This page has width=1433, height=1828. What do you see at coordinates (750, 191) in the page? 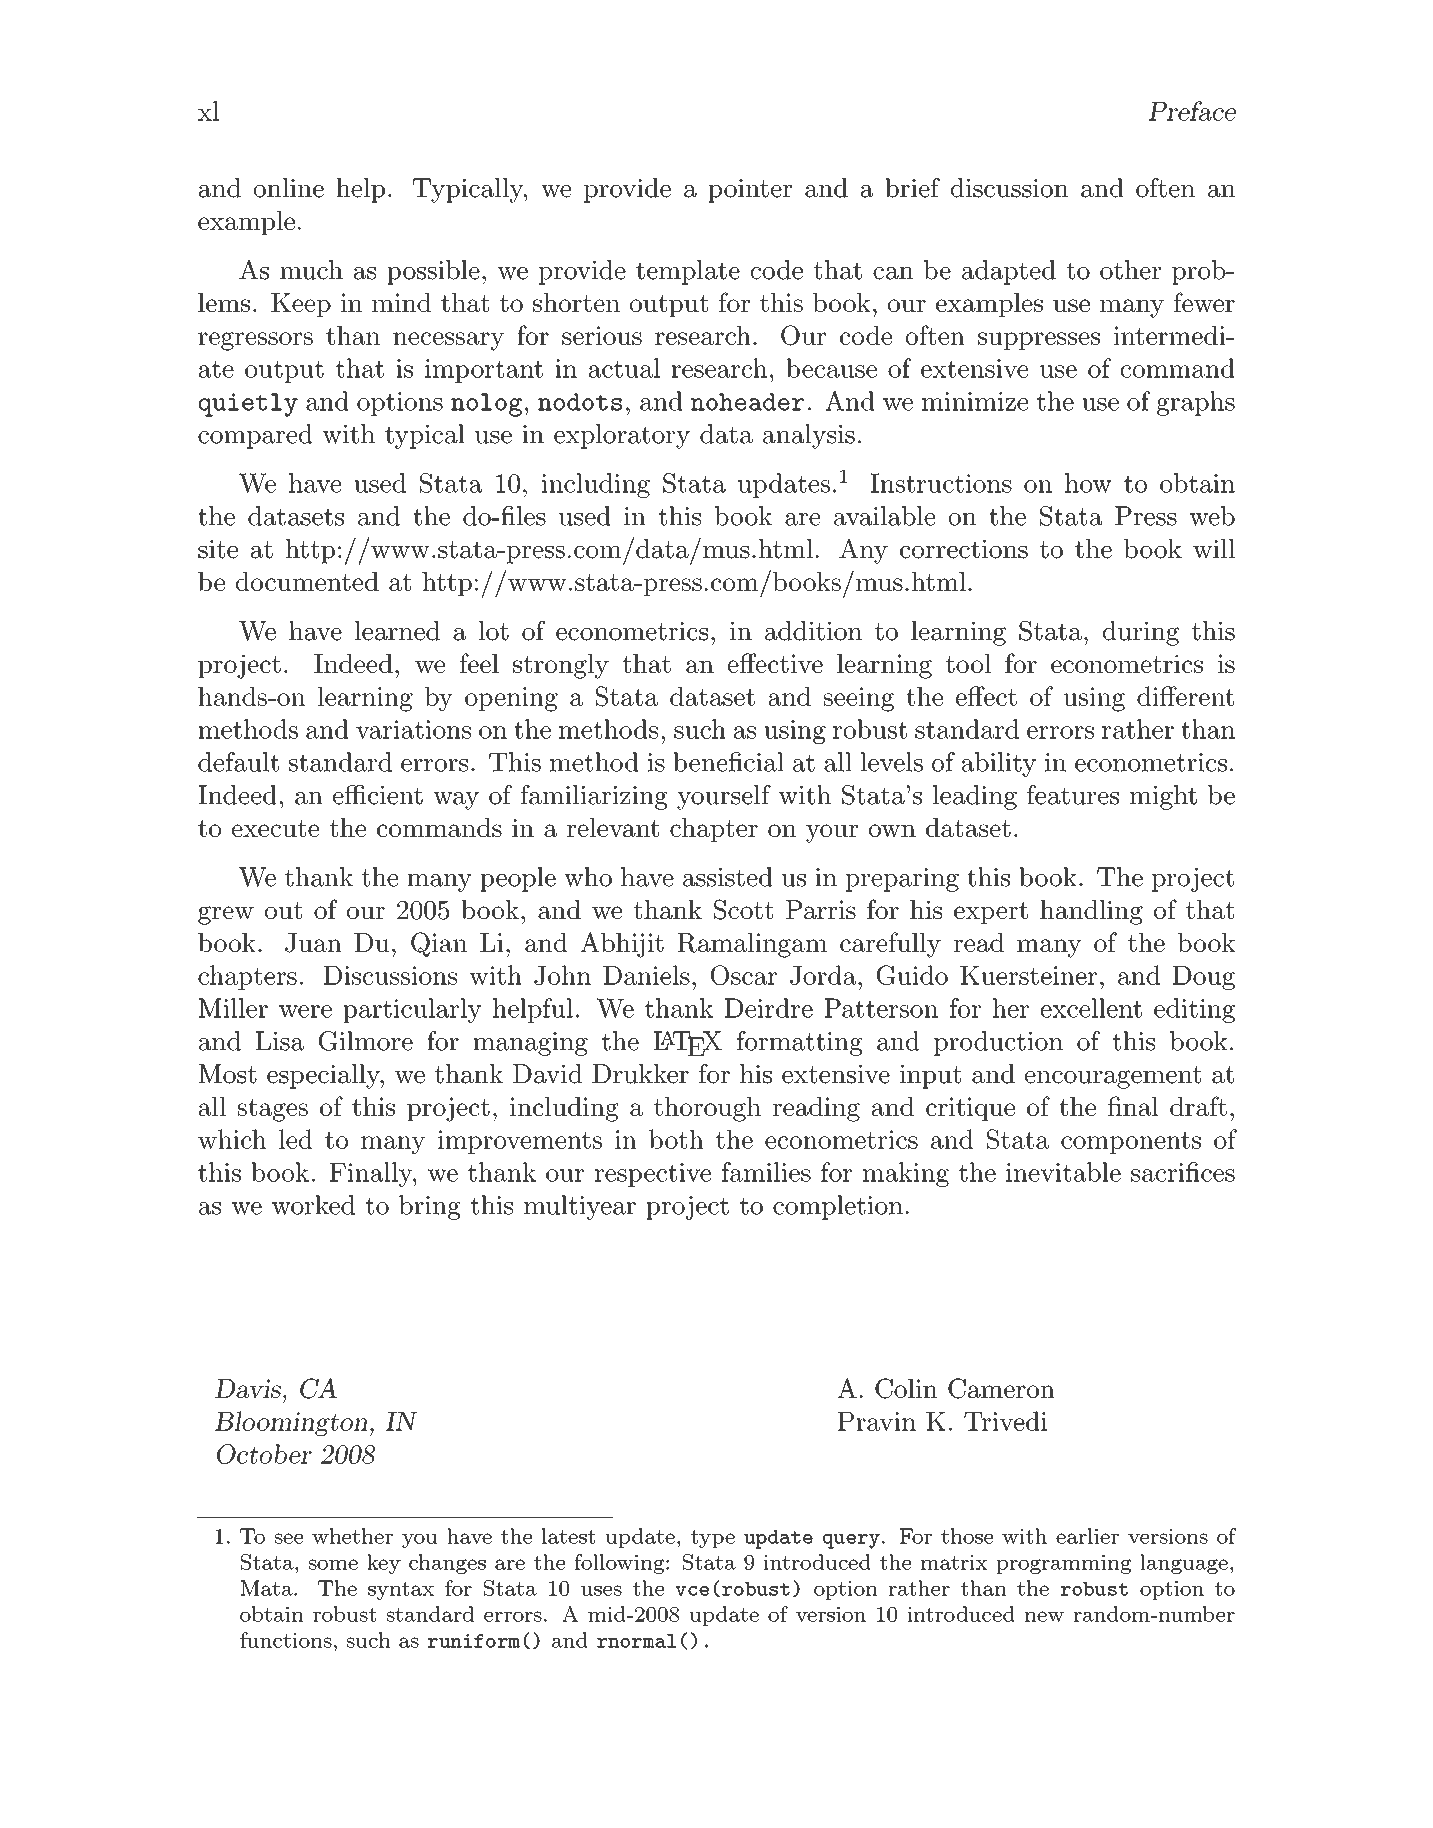
I see `pointer` at bounding box center [750, 191].
